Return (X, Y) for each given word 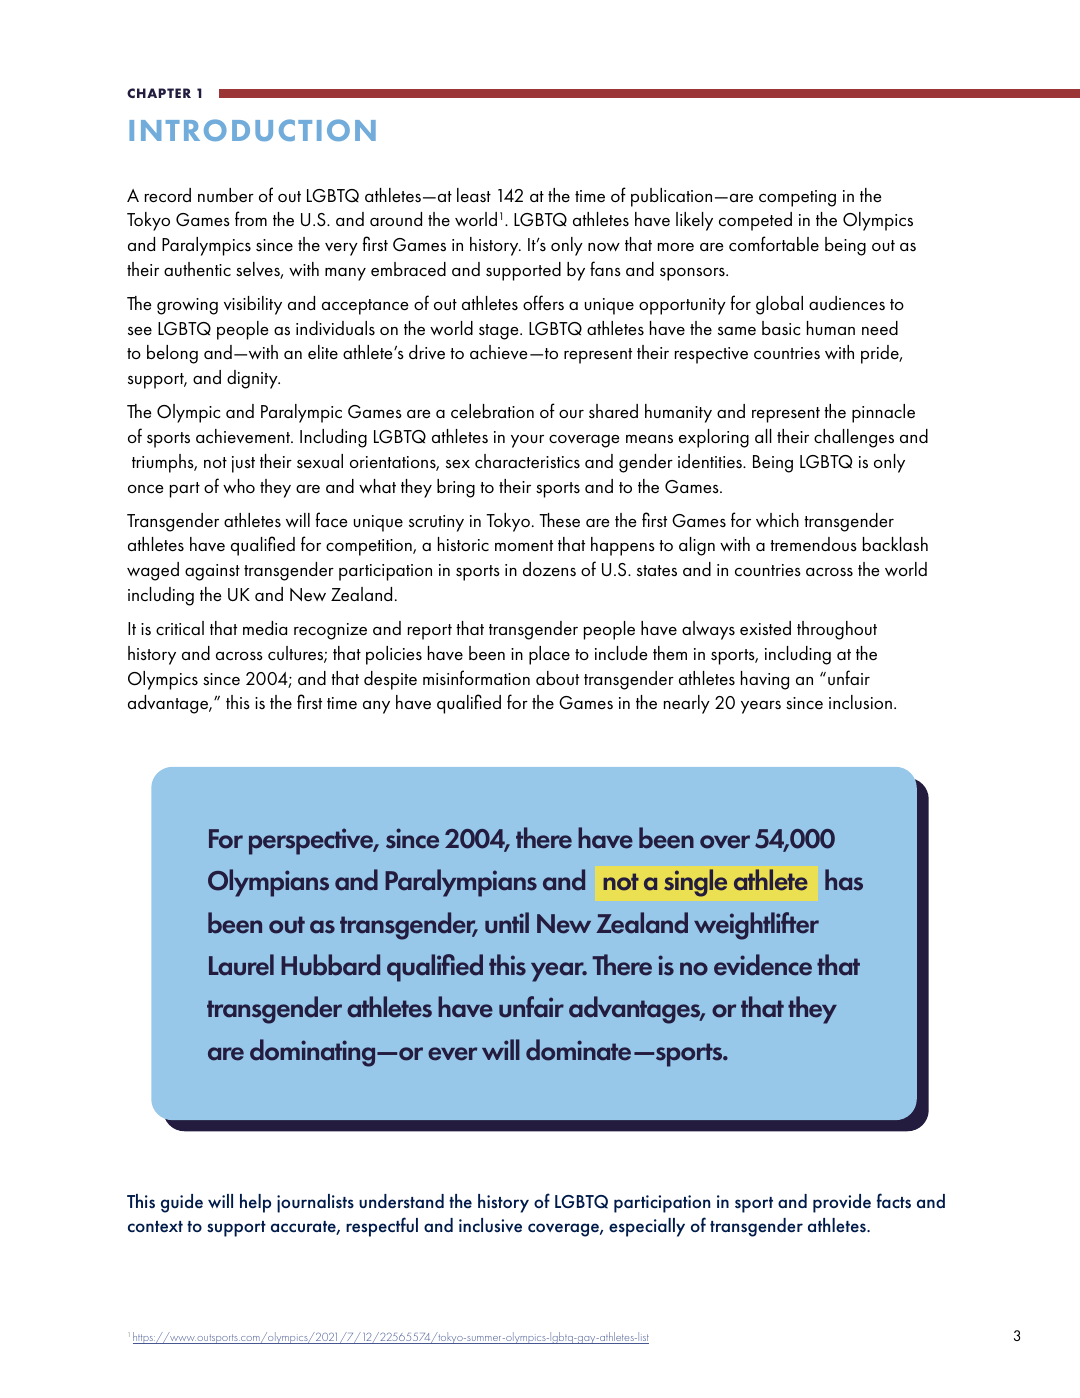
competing (797, 198)
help (255, 1203)
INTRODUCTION (252, 130)
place (549, 655)
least (474, 195)
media (265, 628)
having (765, 680)
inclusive (490, 1225)
